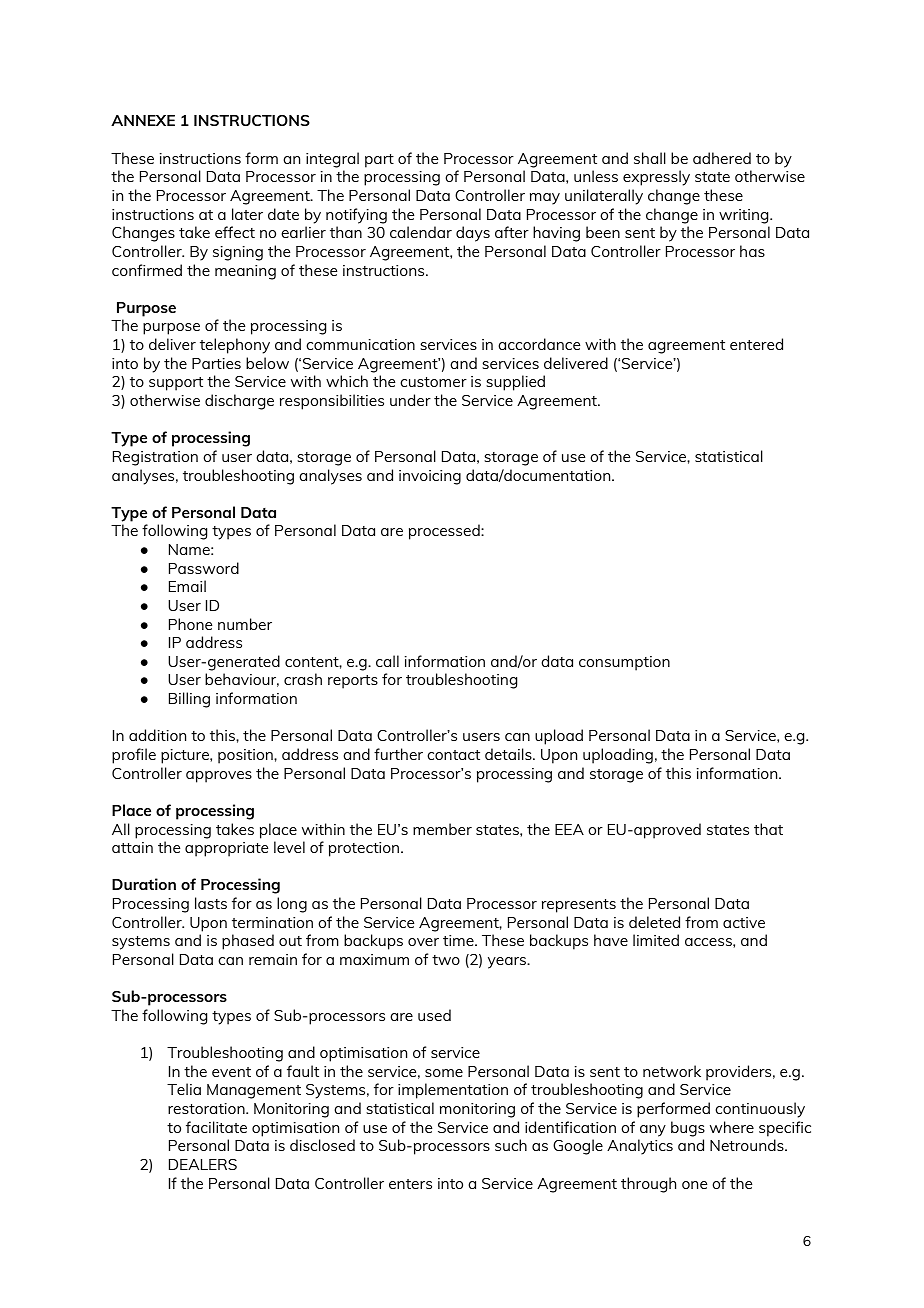  What do you see at coordinates (203, 1164) in the page?
I see `DEALERS` at bounding box center [203, 1164].
